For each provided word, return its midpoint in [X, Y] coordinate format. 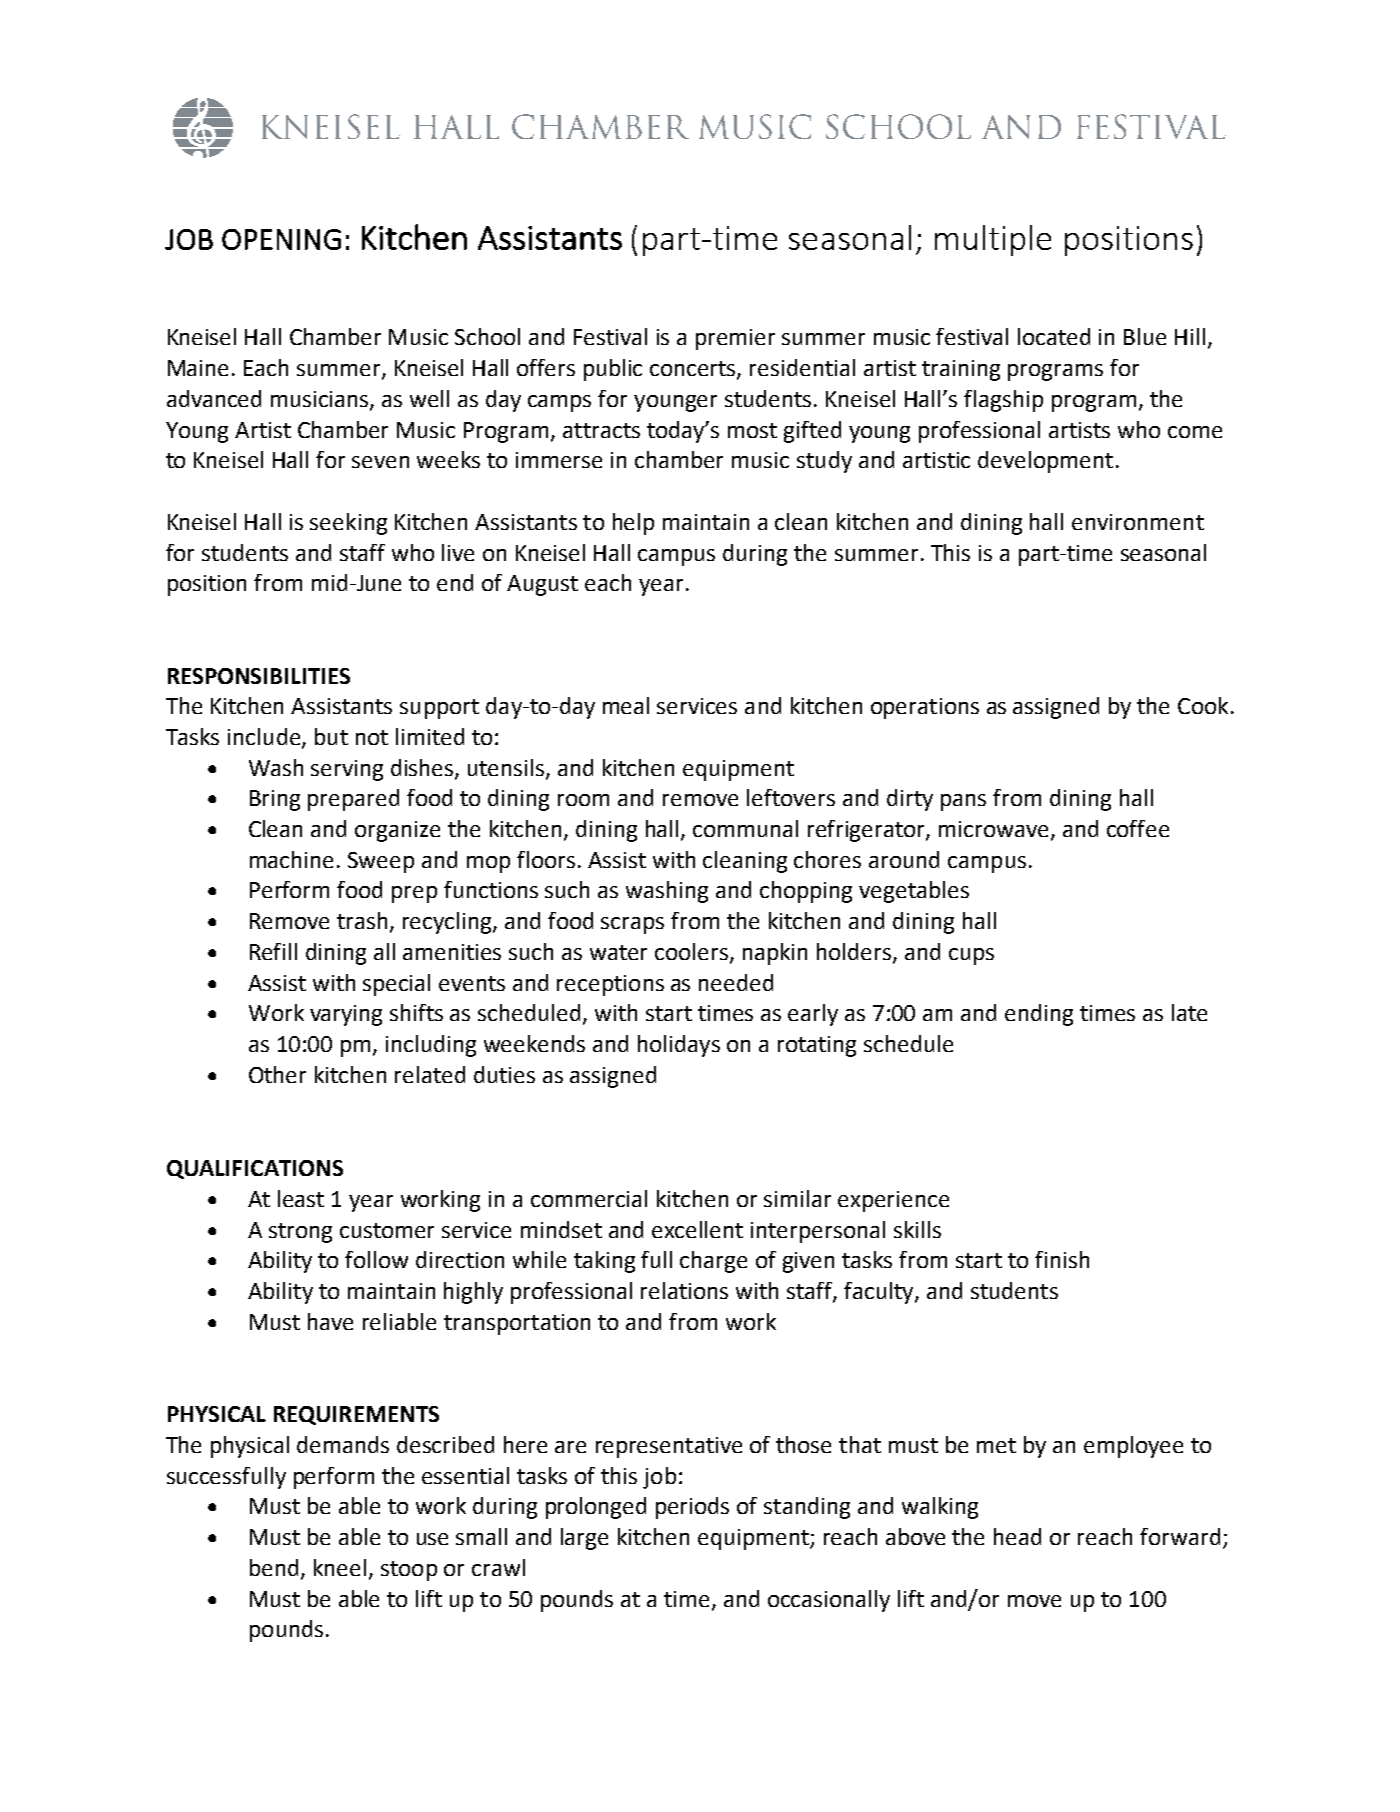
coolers [691, 951]
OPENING [281, 239]
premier [735, 339]
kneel [340, 1567]
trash [362, 920]
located [1054, 336]
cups [971, 956]
